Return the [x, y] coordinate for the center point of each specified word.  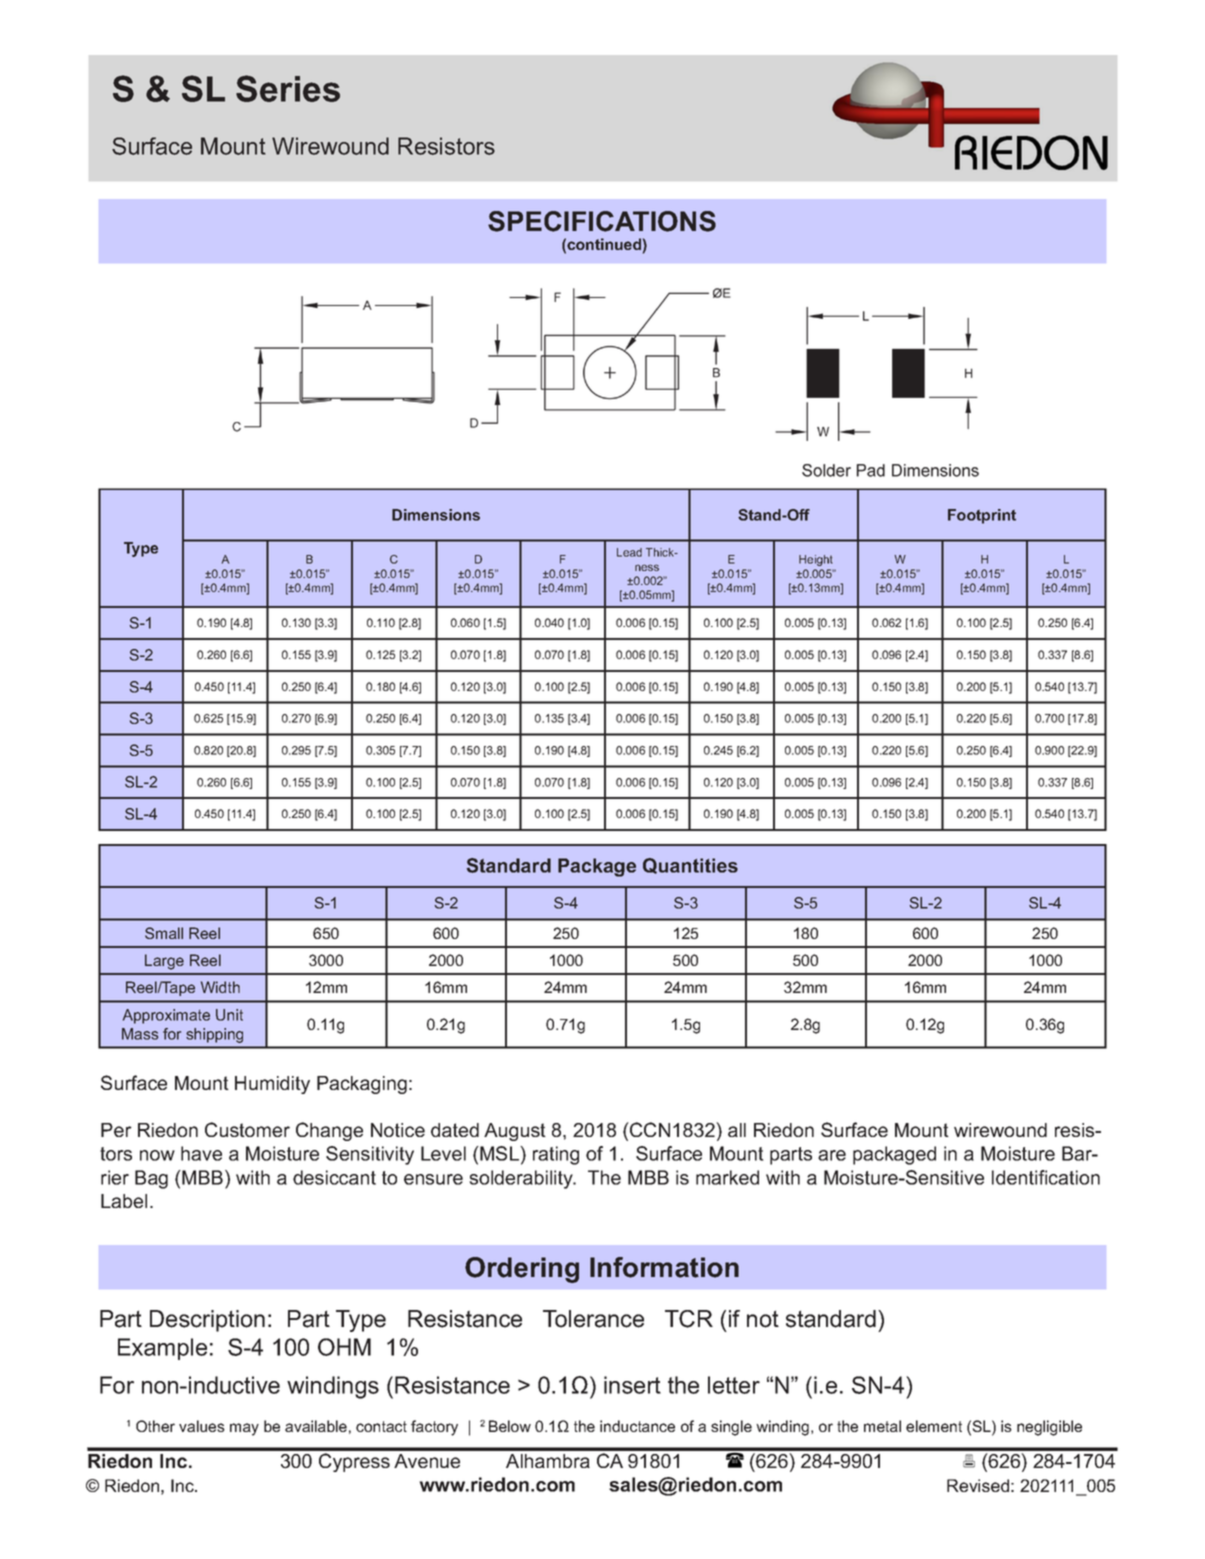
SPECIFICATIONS [602, 221]
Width [220, 987]
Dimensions [436, 515]
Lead [629, 552]
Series [288, 88]
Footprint [982, 516]
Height [816, 560]
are [832, 1155]
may [244, 1429]
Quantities [690, 866]
